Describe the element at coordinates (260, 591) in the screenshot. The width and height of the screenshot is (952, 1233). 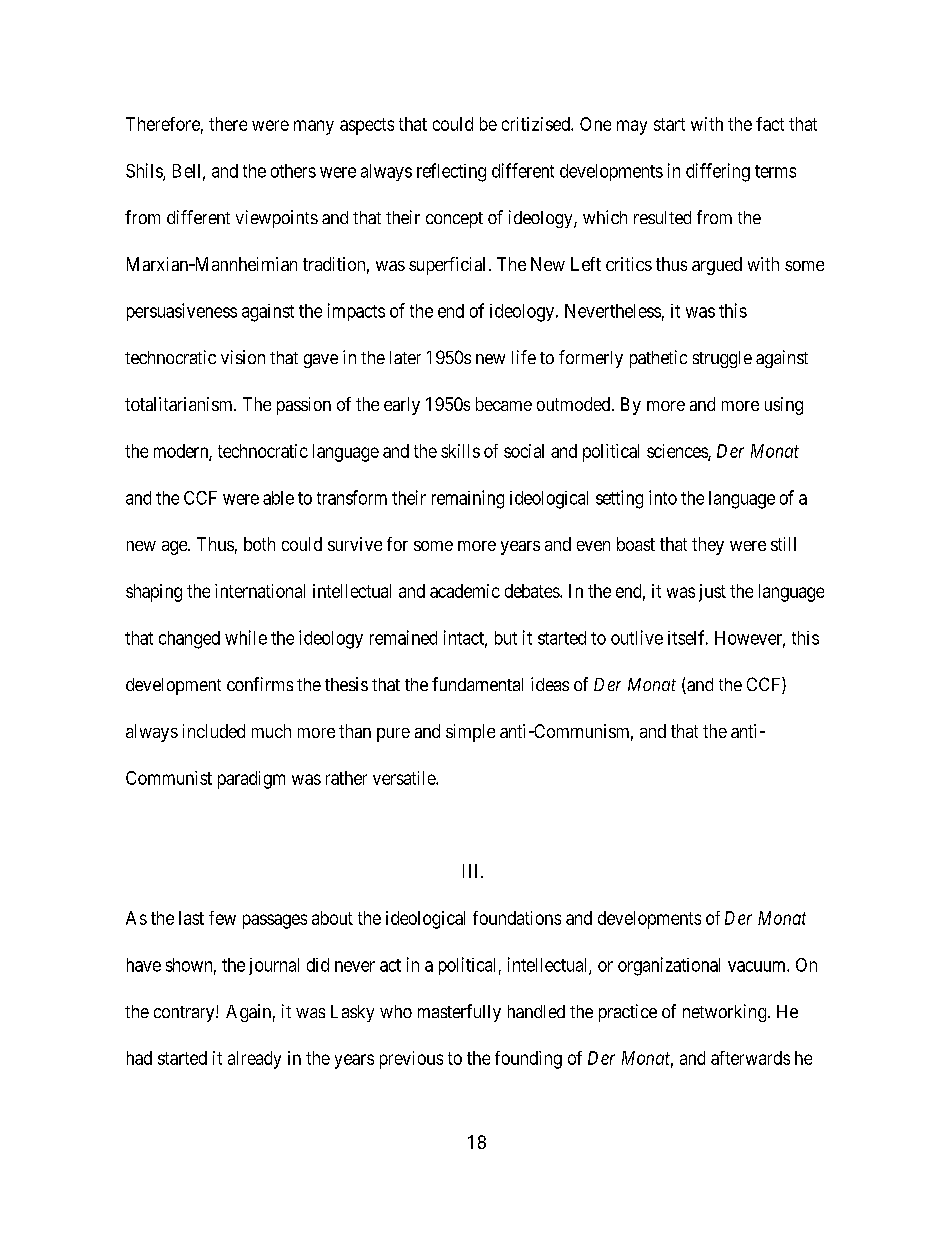
I see `international` at that location.
